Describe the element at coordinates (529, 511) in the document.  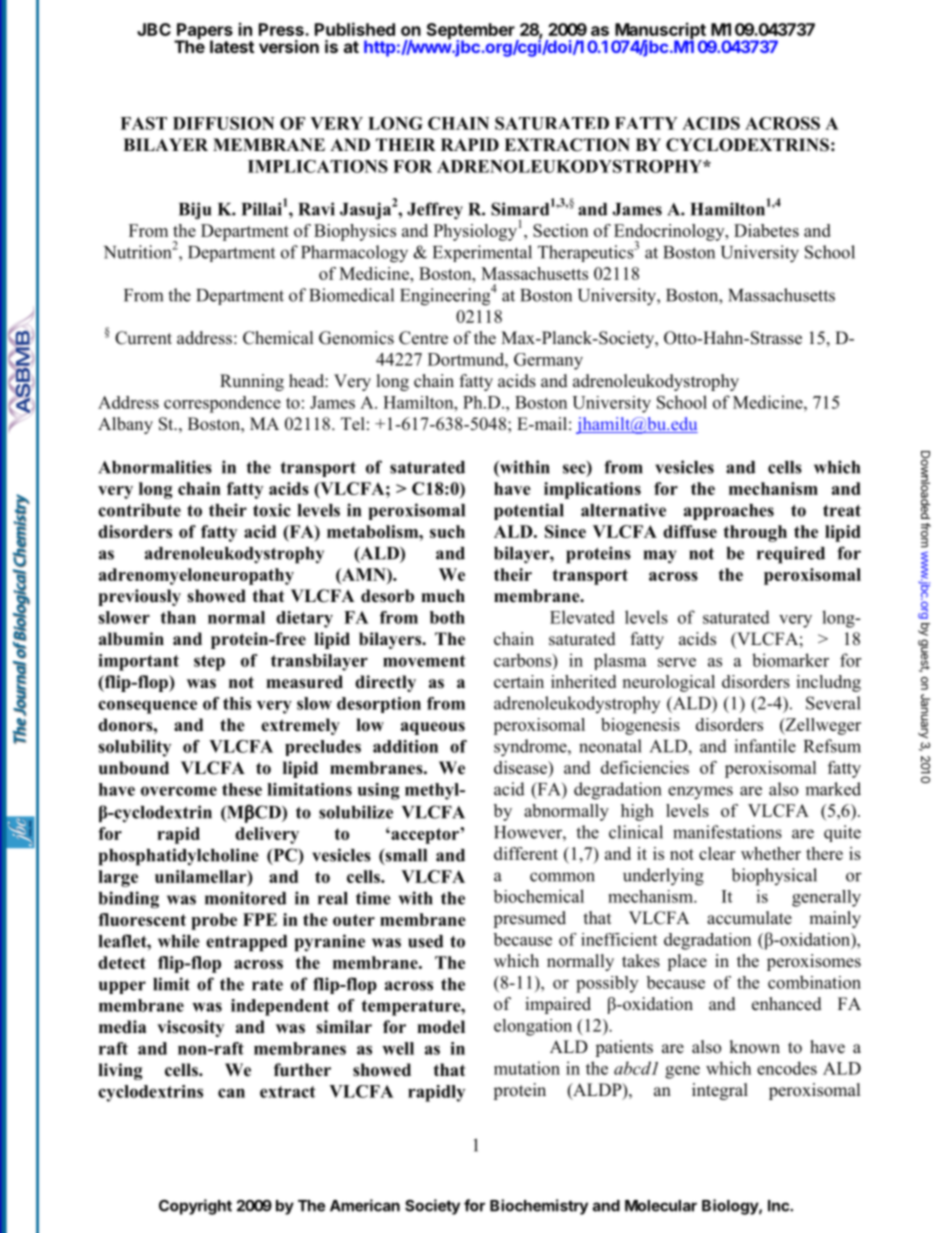
I see `potential` at that location.
